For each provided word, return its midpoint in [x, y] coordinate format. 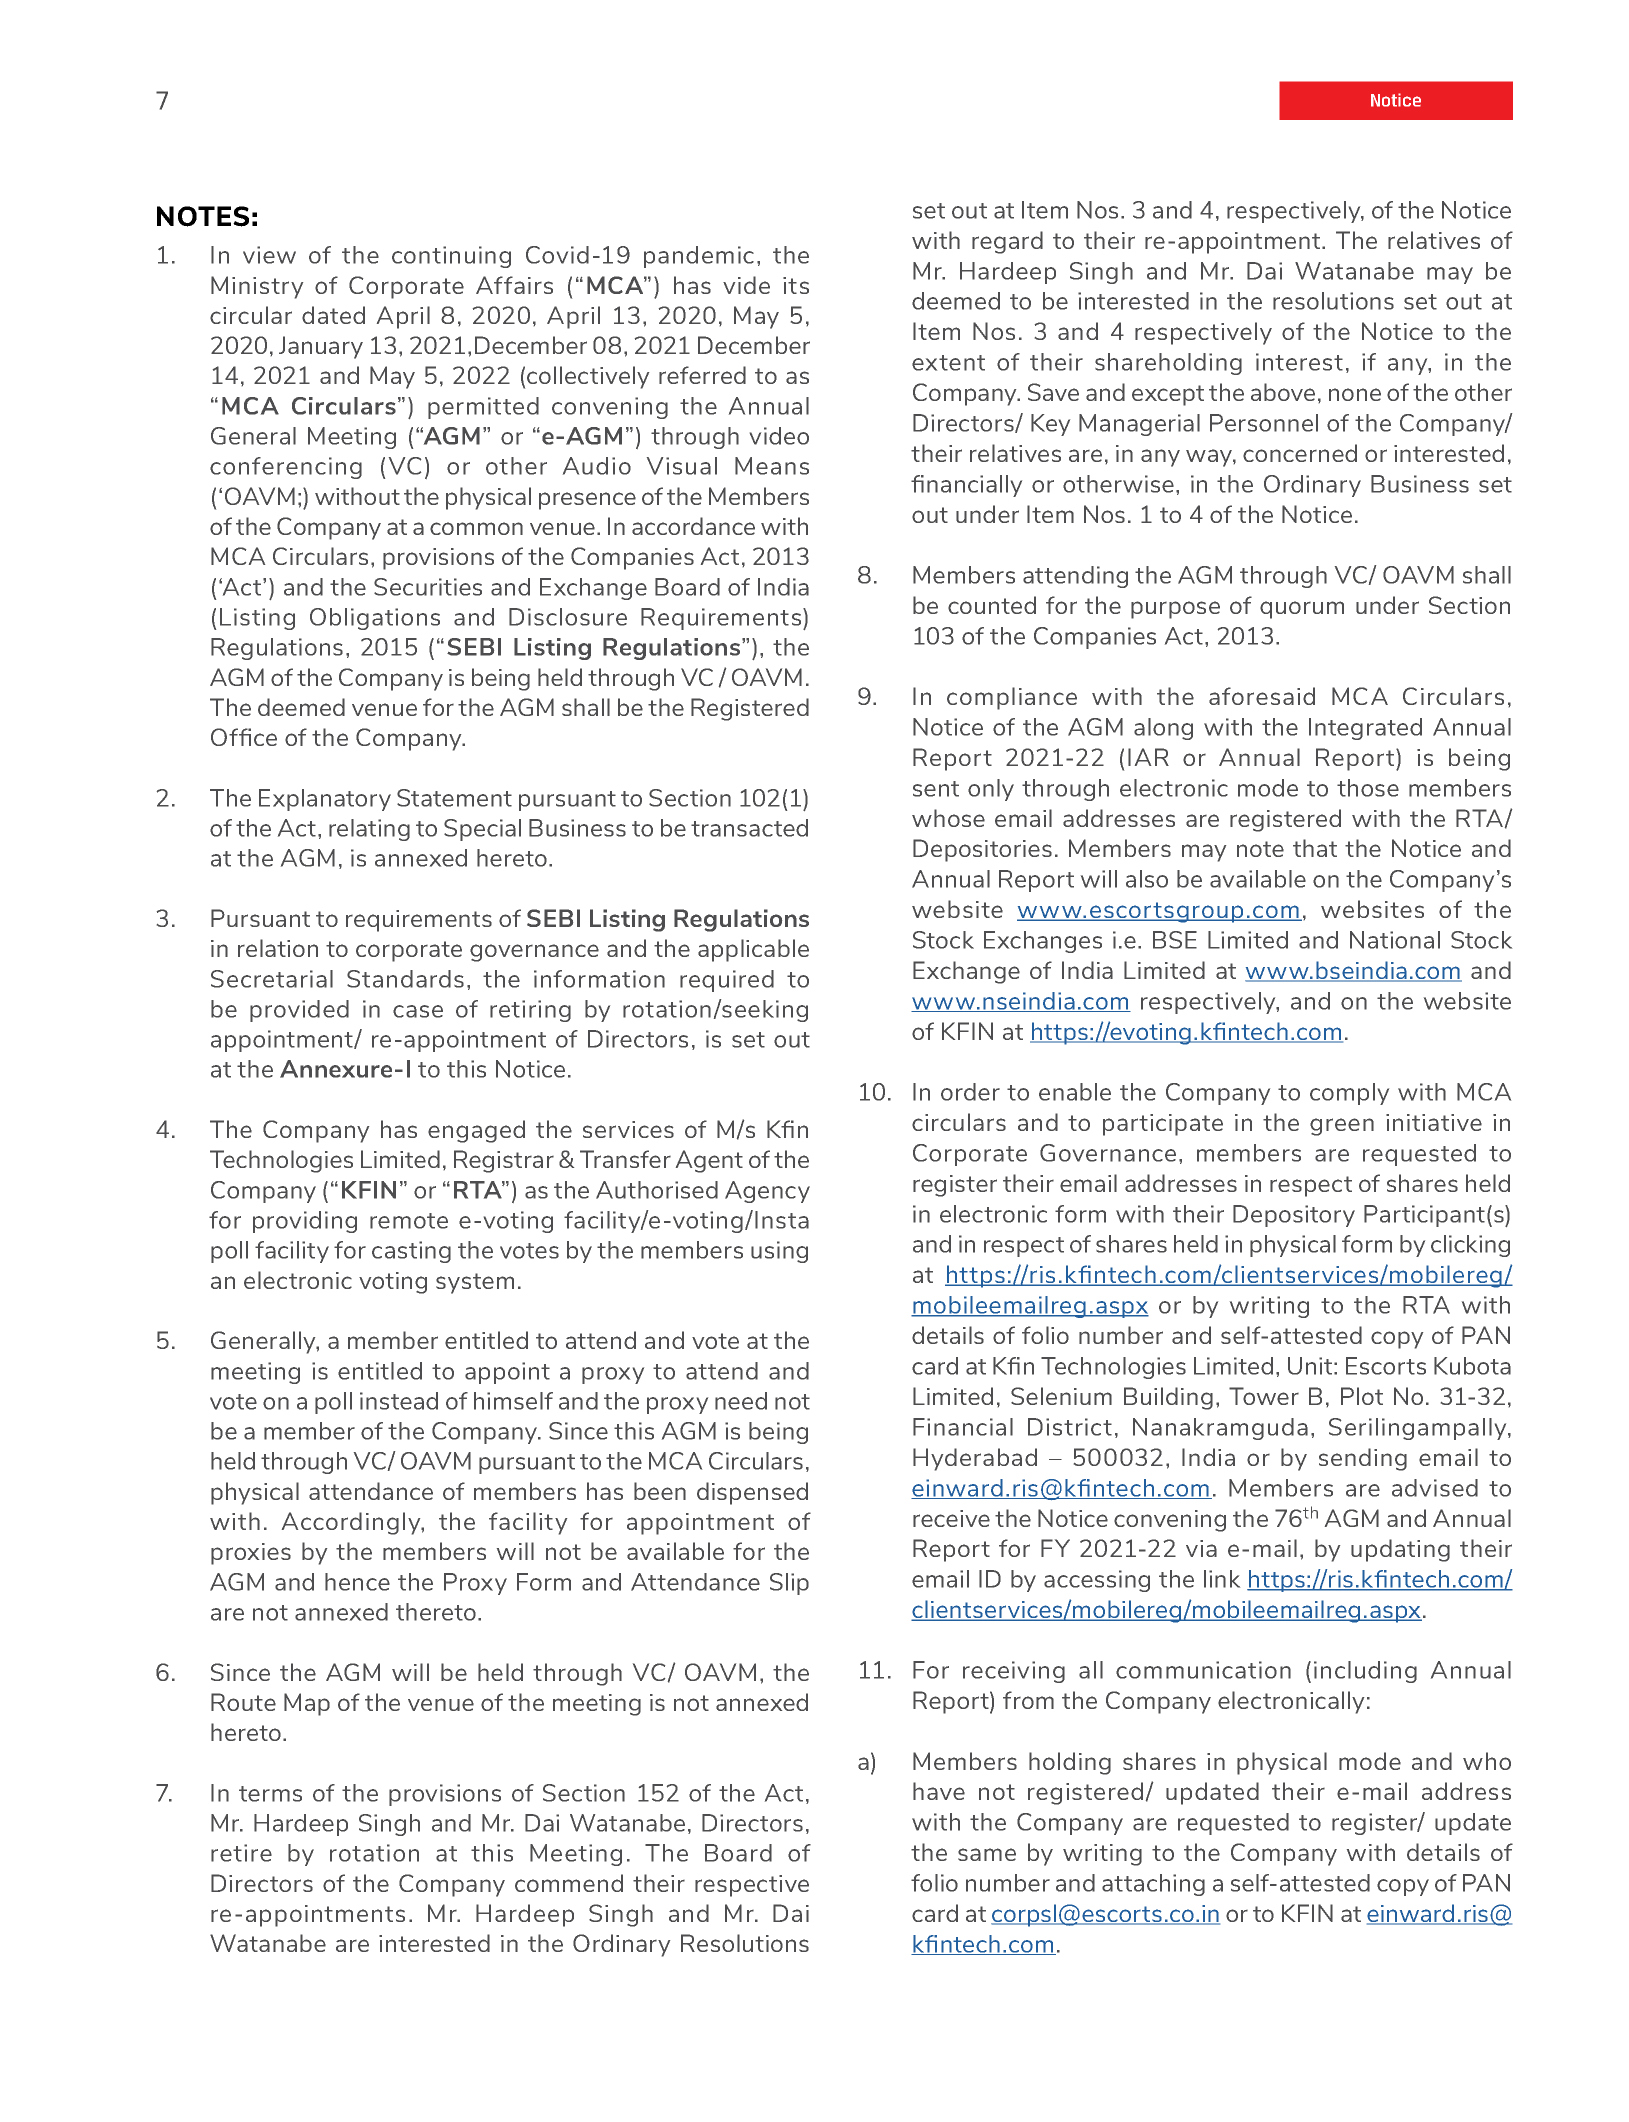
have [939, 1791]
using [779, 1252]
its [796, 285]
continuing [451, 257]
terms [270, 1794]
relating [369, 830]
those [1368, 788]
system [475, 1283]
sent [936, 789]
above [1283, 392]
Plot [1362, 1396]
